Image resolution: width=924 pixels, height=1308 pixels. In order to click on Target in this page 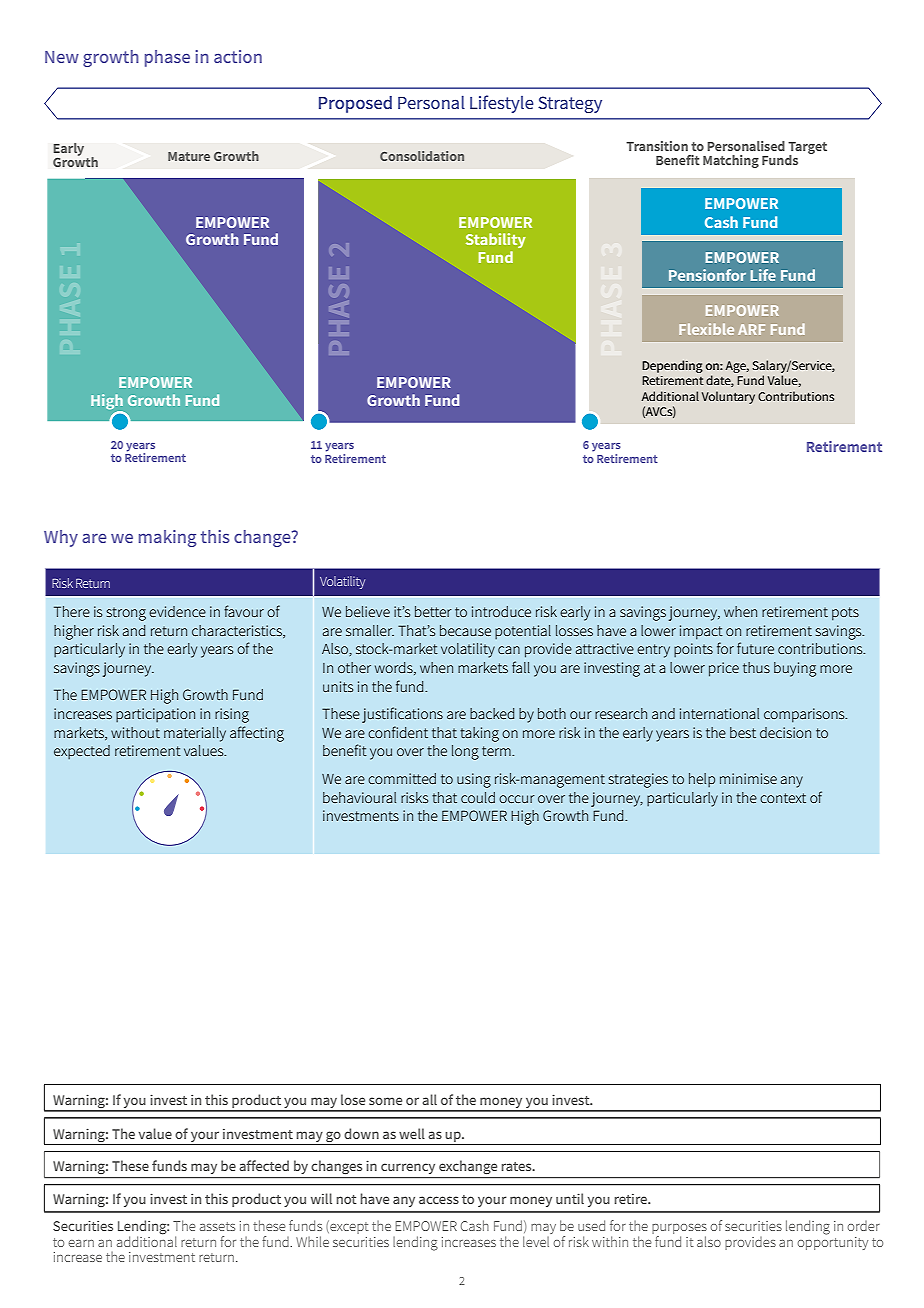, I will do `click(807, 149)`.
